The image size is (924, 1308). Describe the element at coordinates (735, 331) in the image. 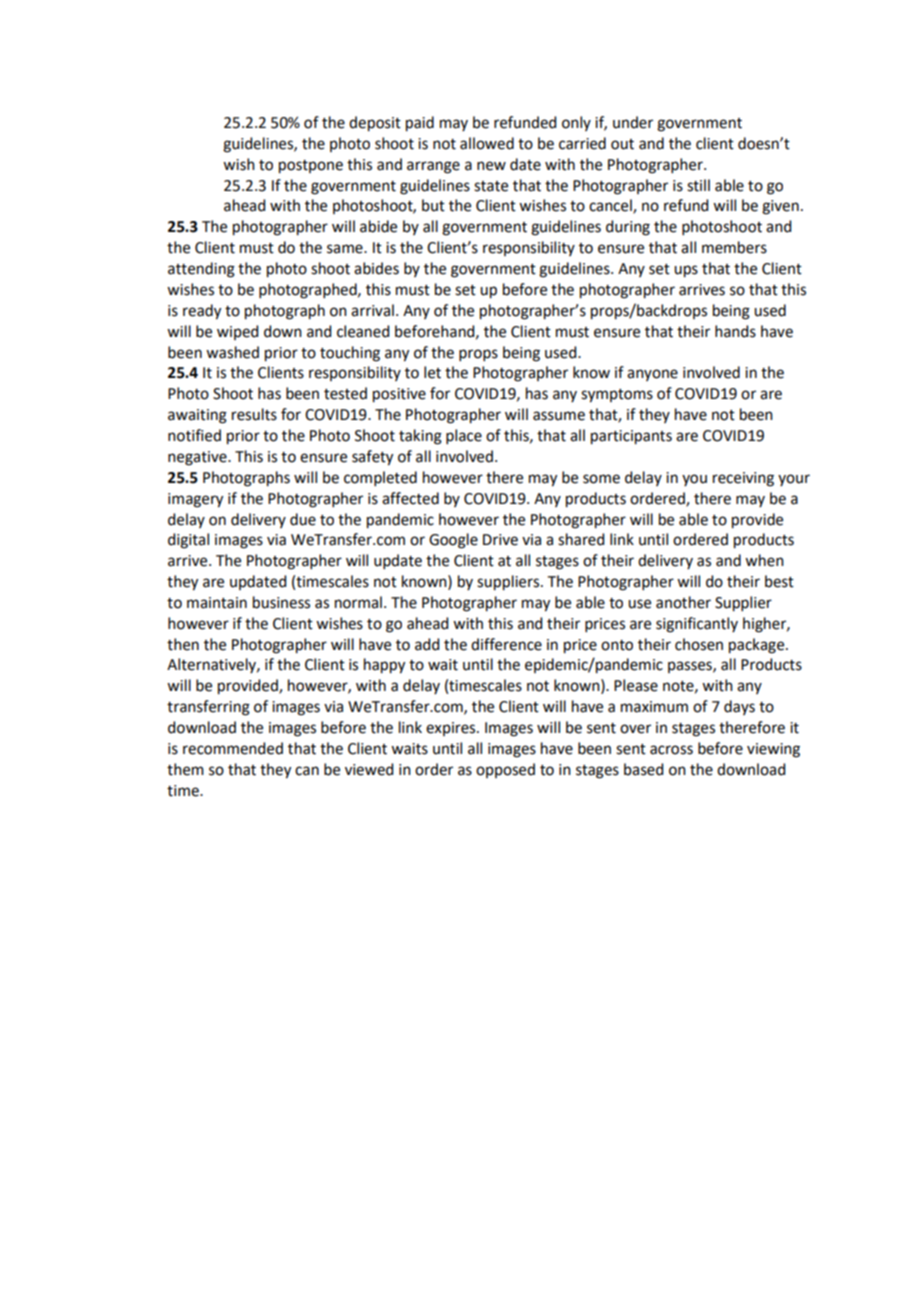

I see `hands` at that location.
